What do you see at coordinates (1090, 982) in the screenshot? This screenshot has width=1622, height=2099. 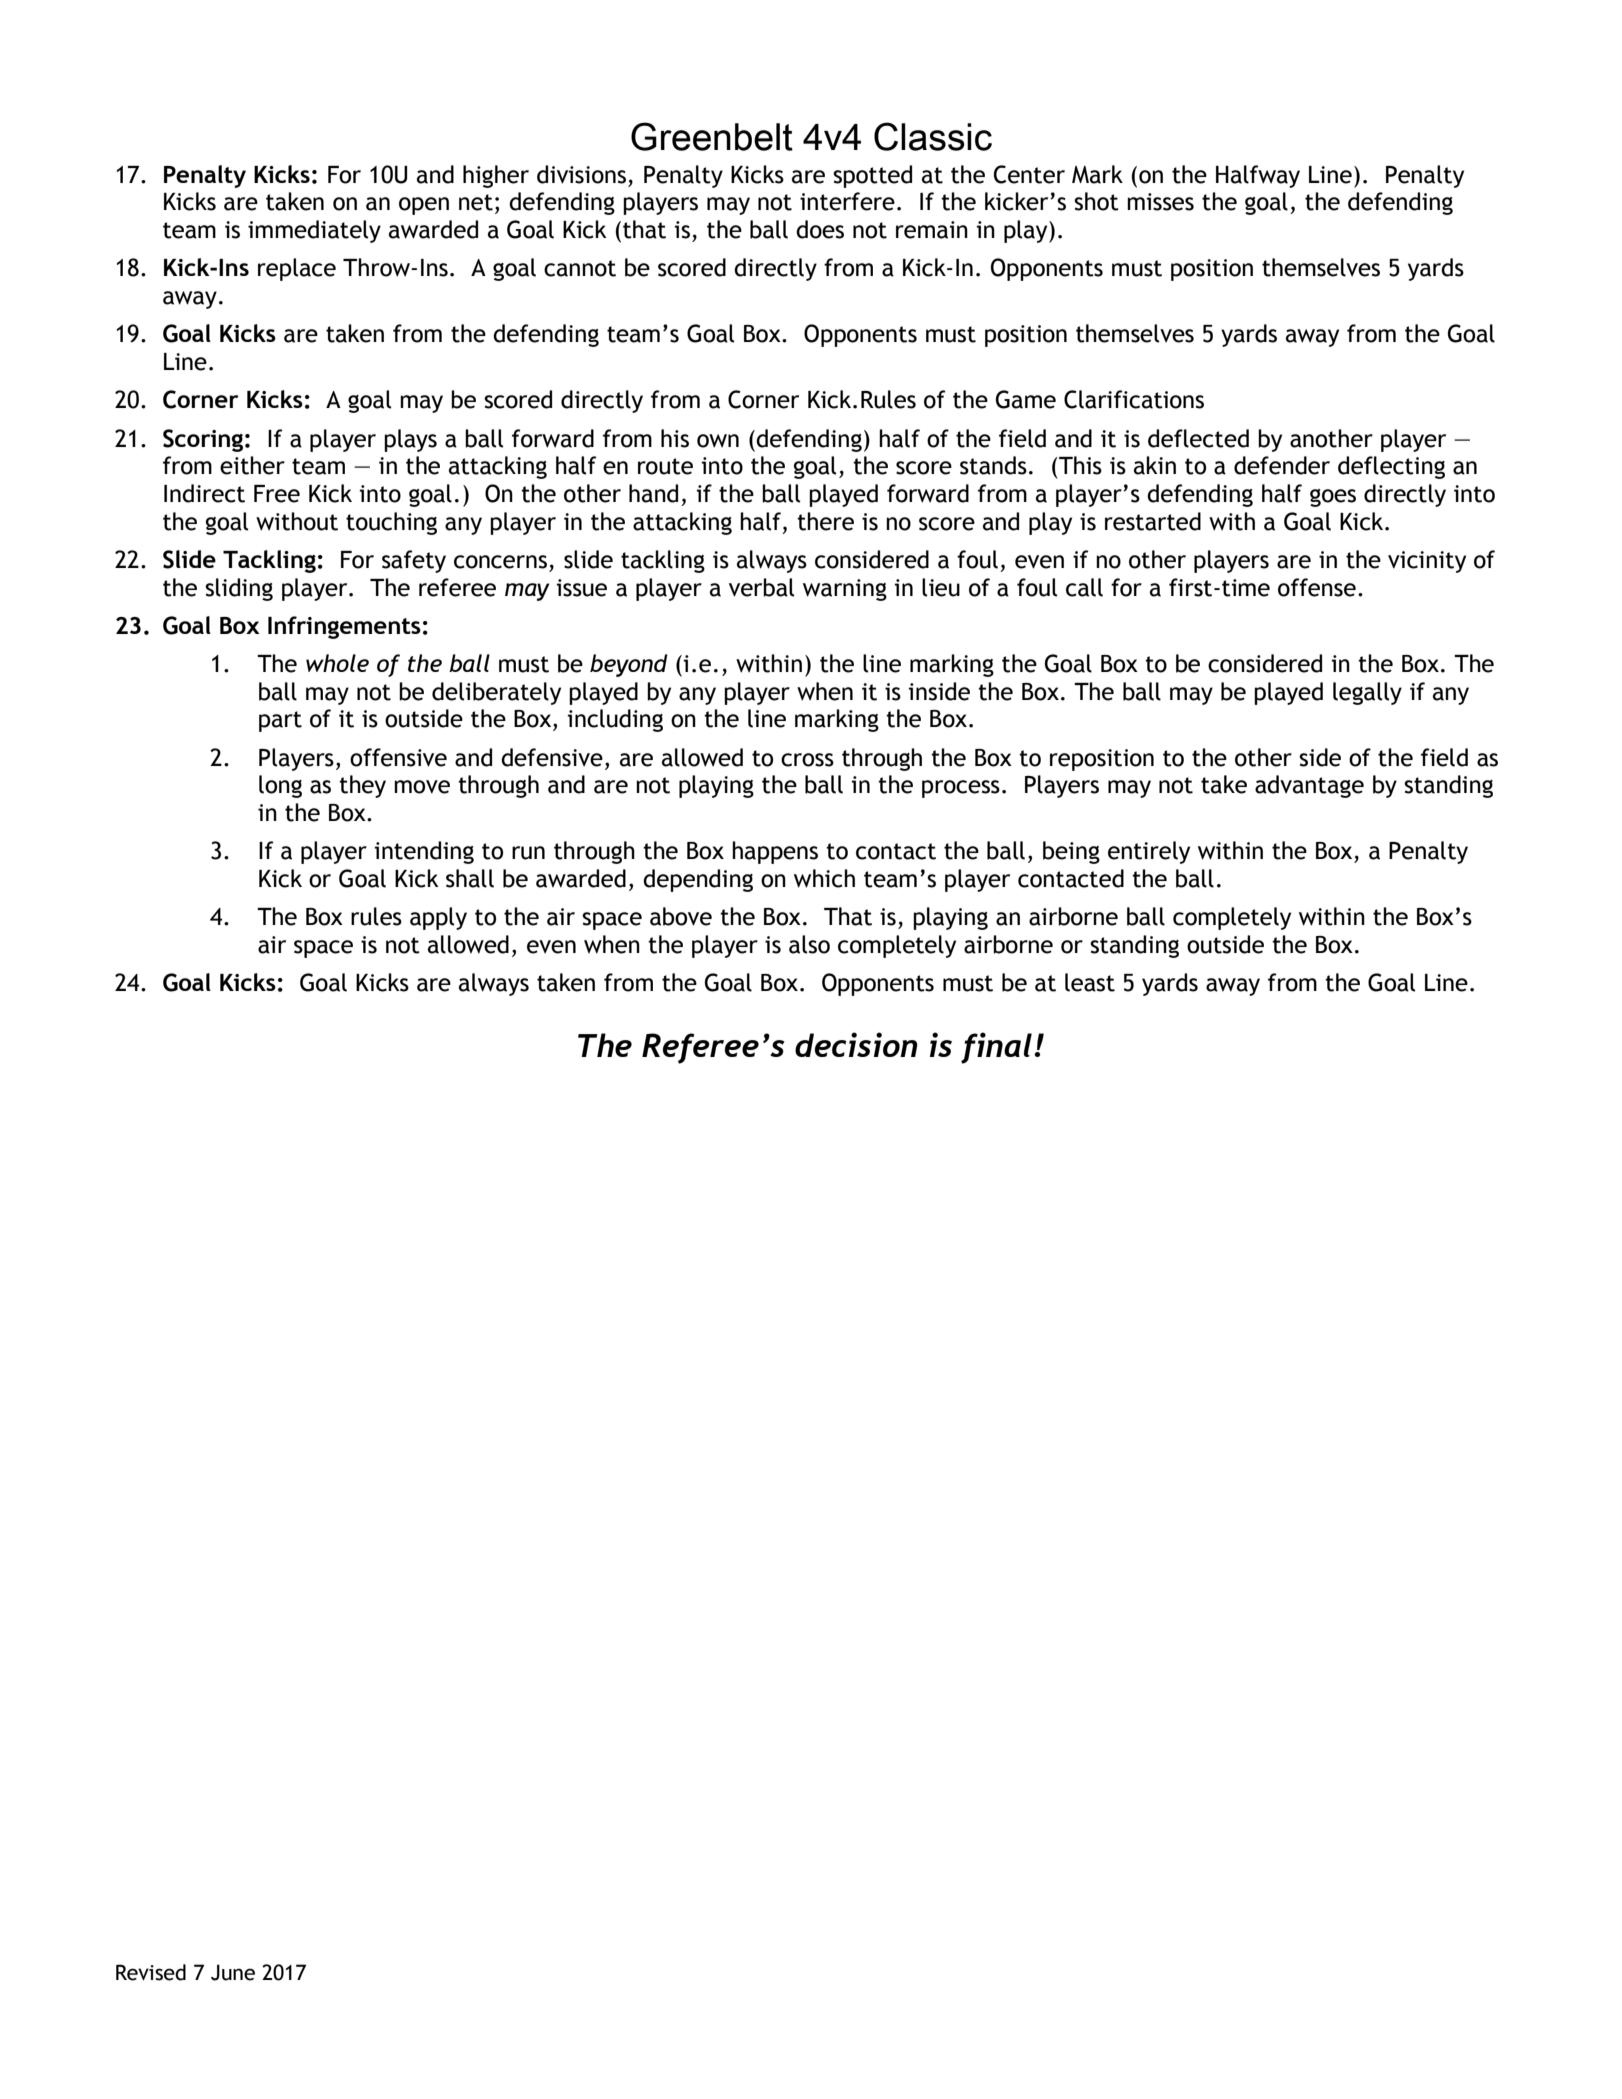 I see `least` at bounding box center [1090, 982].
